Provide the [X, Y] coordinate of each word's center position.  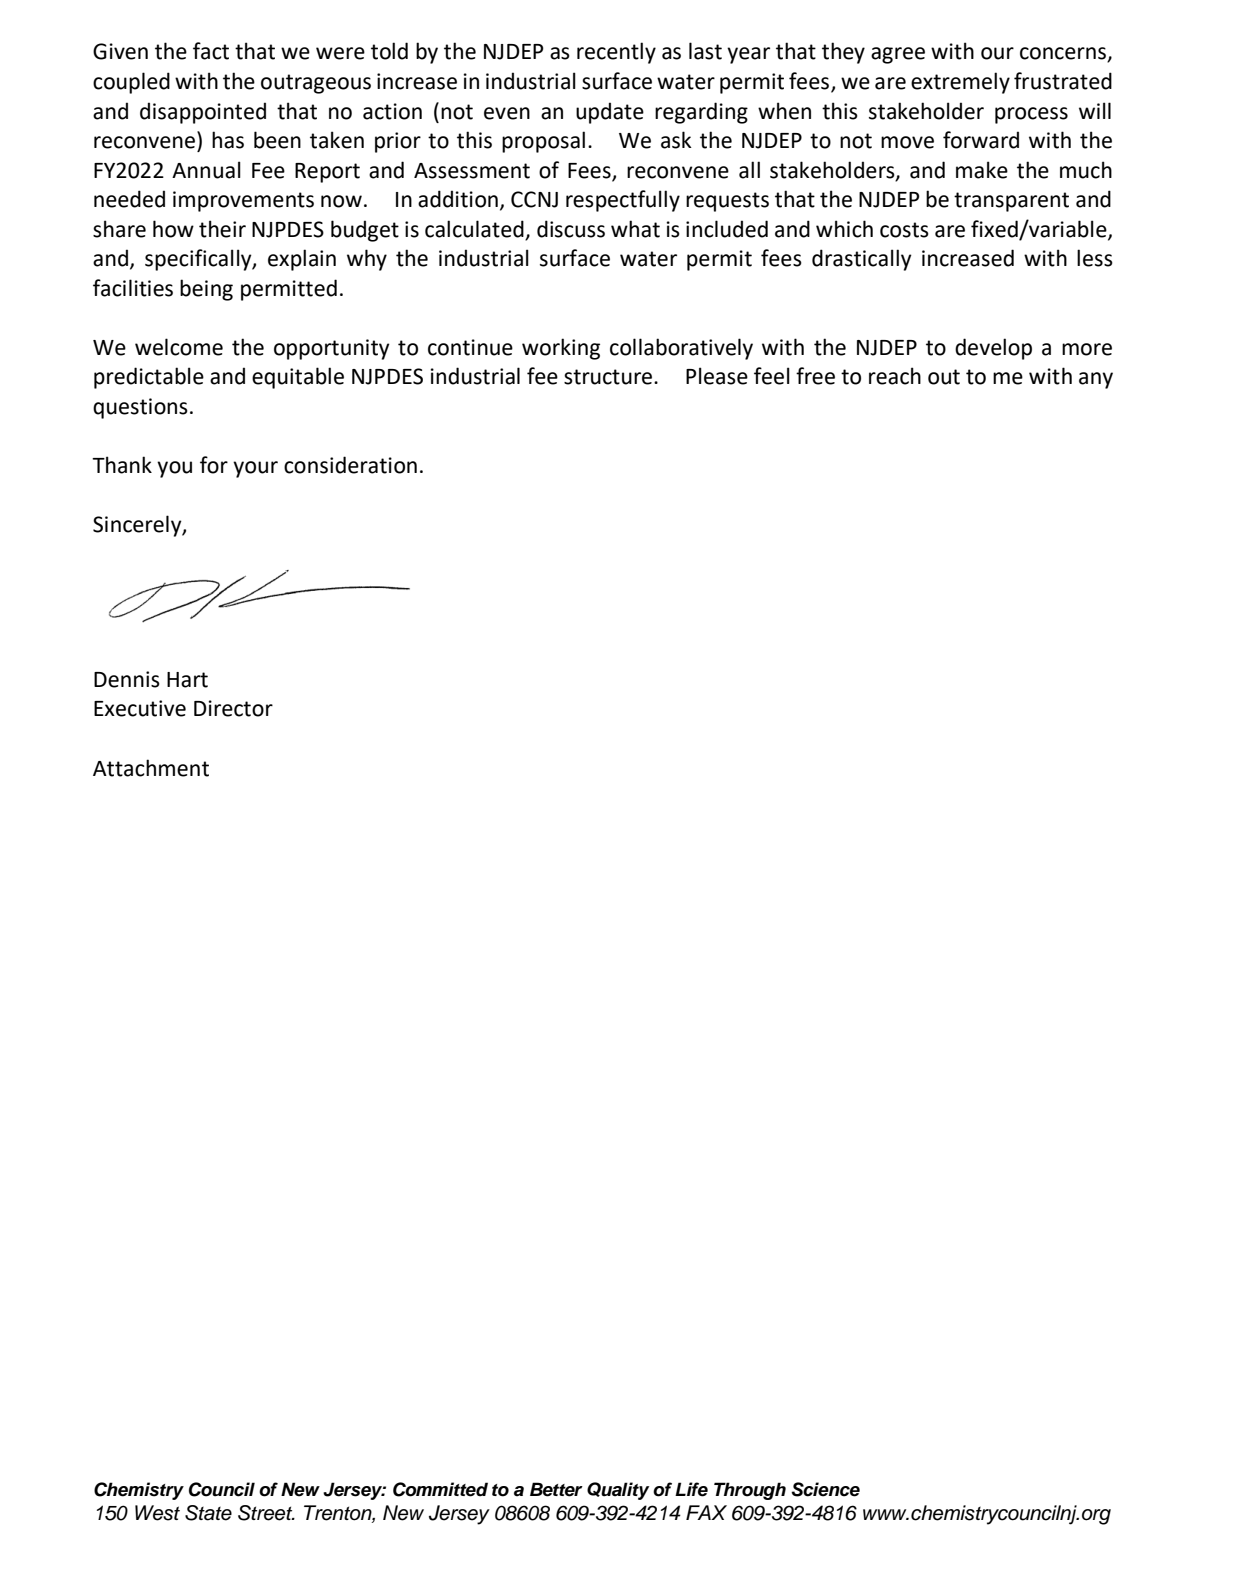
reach [895, 376]
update [610, 113]
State [208, 1513]
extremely [960, 83]
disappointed [203, 113]
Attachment [151, 768]
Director [233, 708]
